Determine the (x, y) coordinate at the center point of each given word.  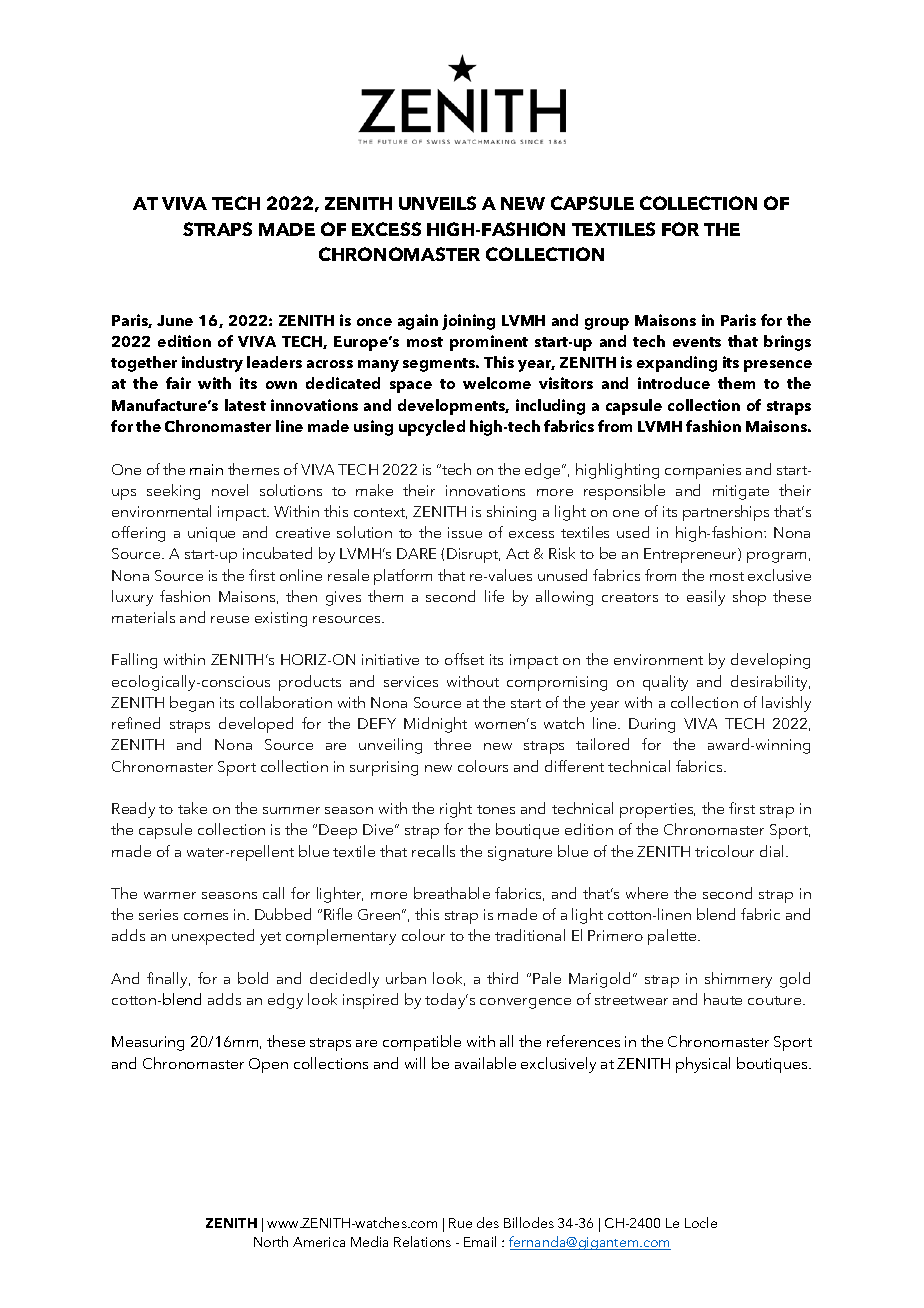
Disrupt (473, 555)
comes (206, 916)
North (271, 1241)
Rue (460, 1223)
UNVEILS (437, 203)
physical (703, 1065)
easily (706, 598)
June (175, 320)
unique (211, 534)
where (647, 893)
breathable (452, 893)
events (697, 342)
